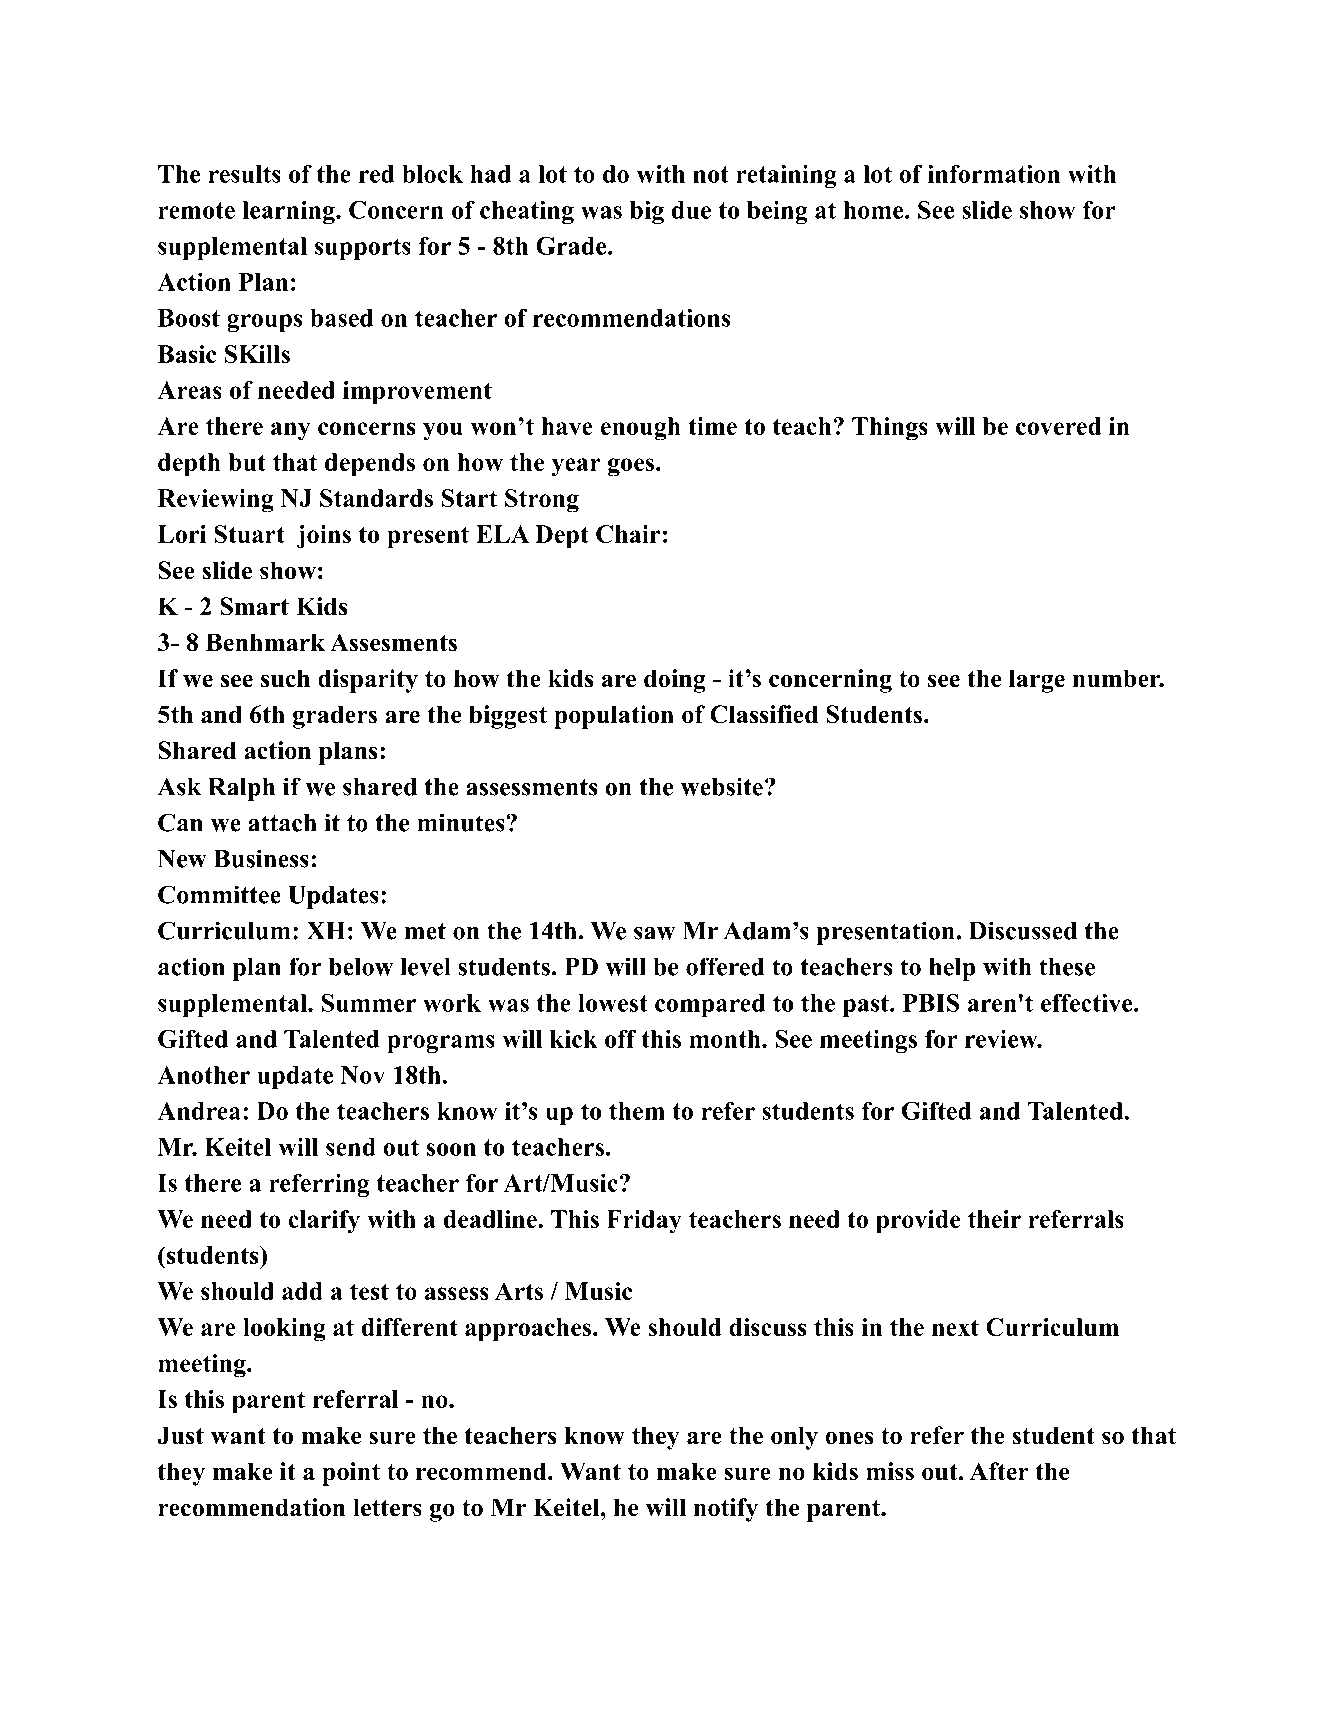  I want to click on large, so click(1037, 681).
